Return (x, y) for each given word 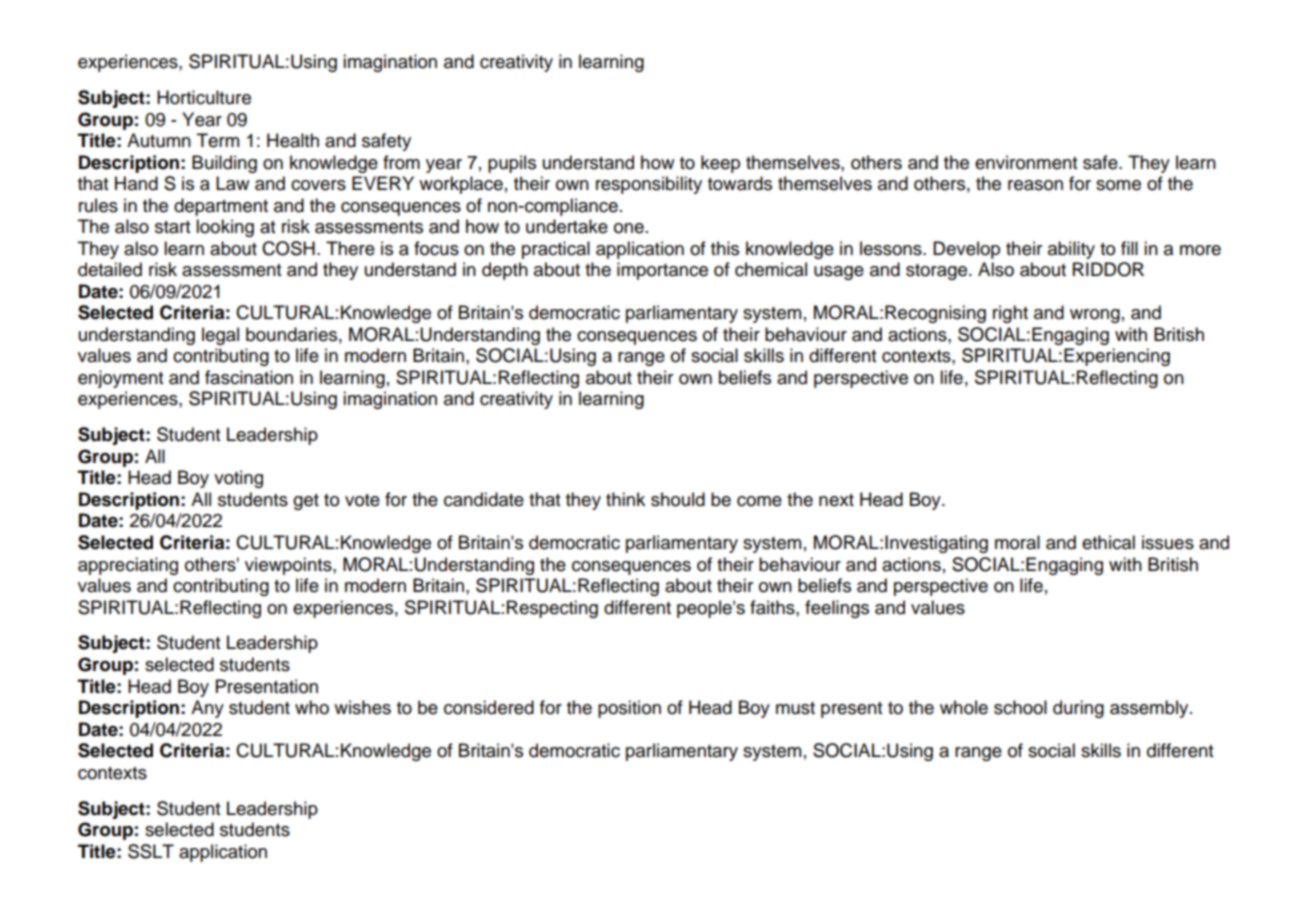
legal (220, 336)
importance (662, 271)
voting (238, 479)
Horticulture (204, 97)
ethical (1108, 542)
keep (720, 164)
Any (207, 709)
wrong (1095, 316)
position (629, 709)
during (1078, 709)
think (625, 499)
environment (1026, 162)
